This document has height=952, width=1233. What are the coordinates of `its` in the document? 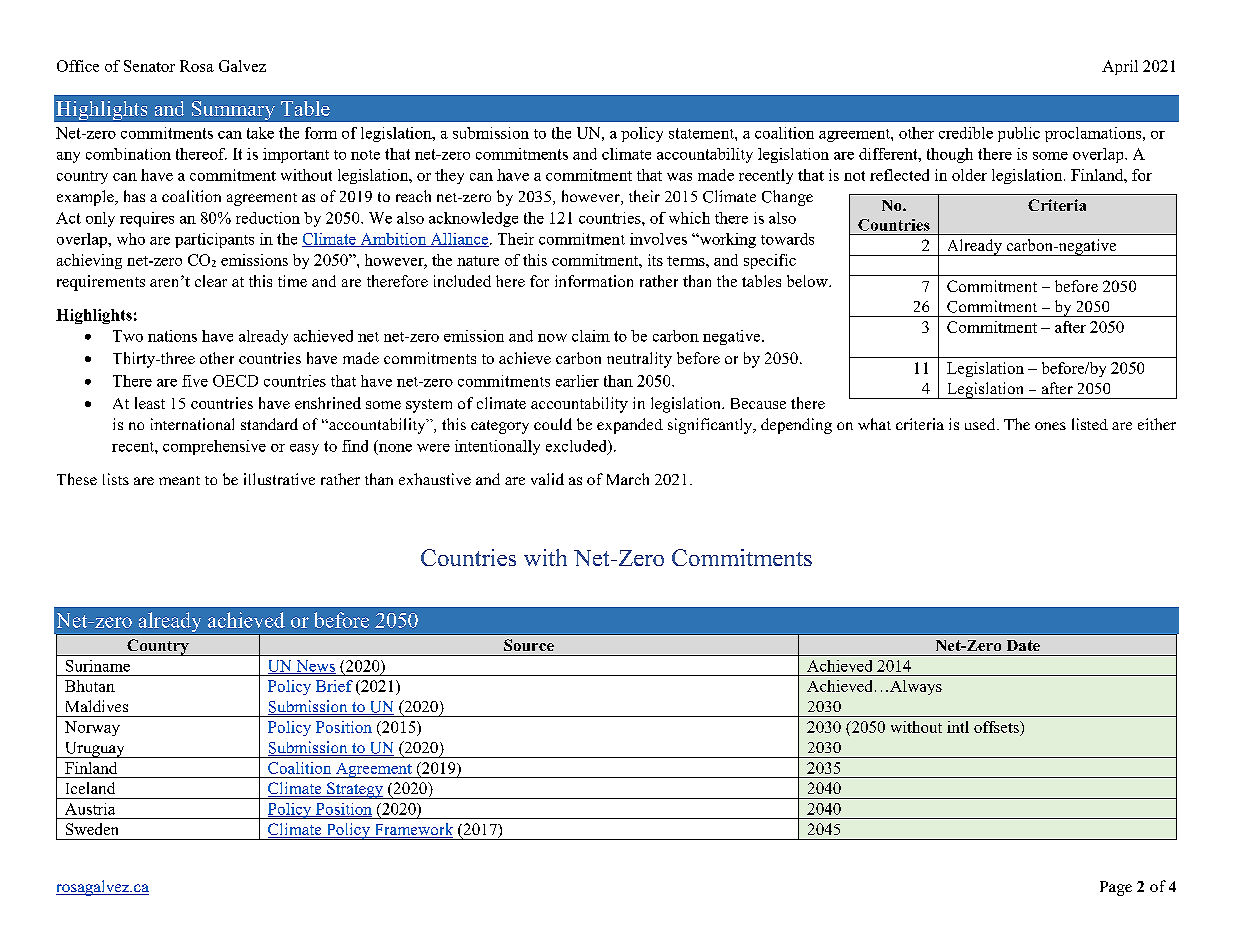 It's located at (655, 260).
